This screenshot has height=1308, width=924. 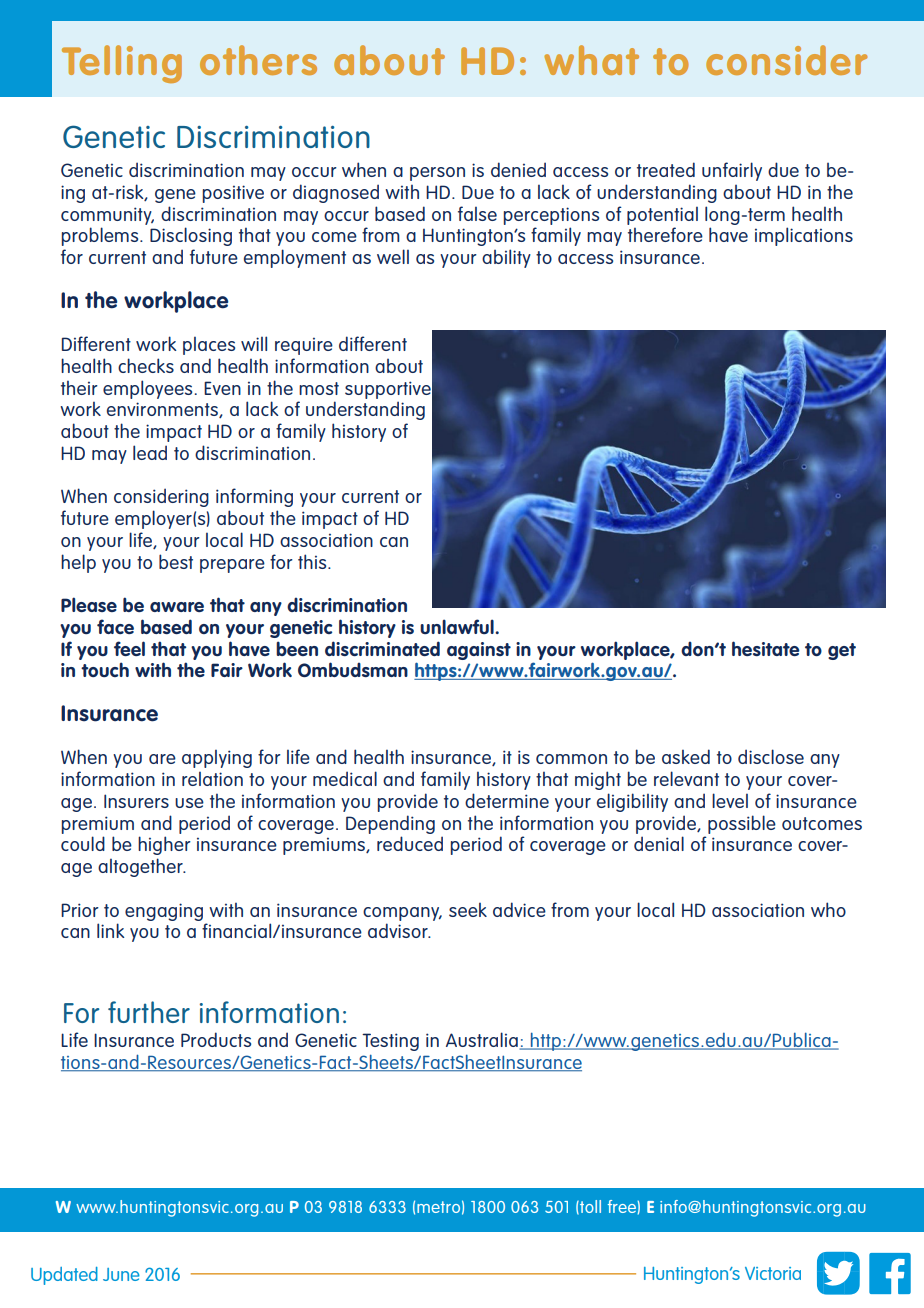 I want to click on most, so click(x=319, y=388).
